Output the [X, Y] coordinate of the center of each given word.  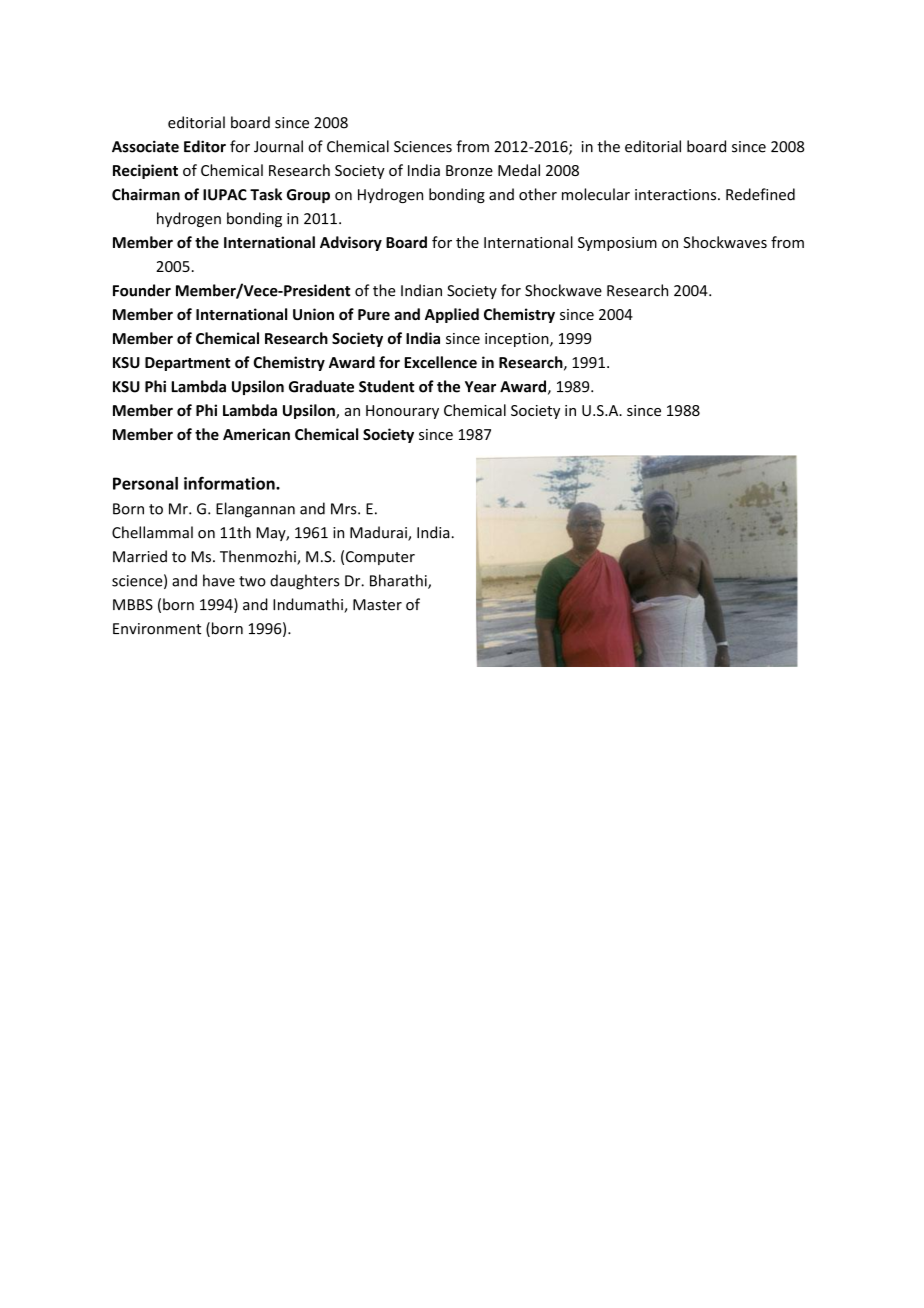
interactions [677, 195]
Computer [380, 558]
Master [377, 605]
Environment [157, 629]
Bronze [469, 170]
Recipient [145, 171]
